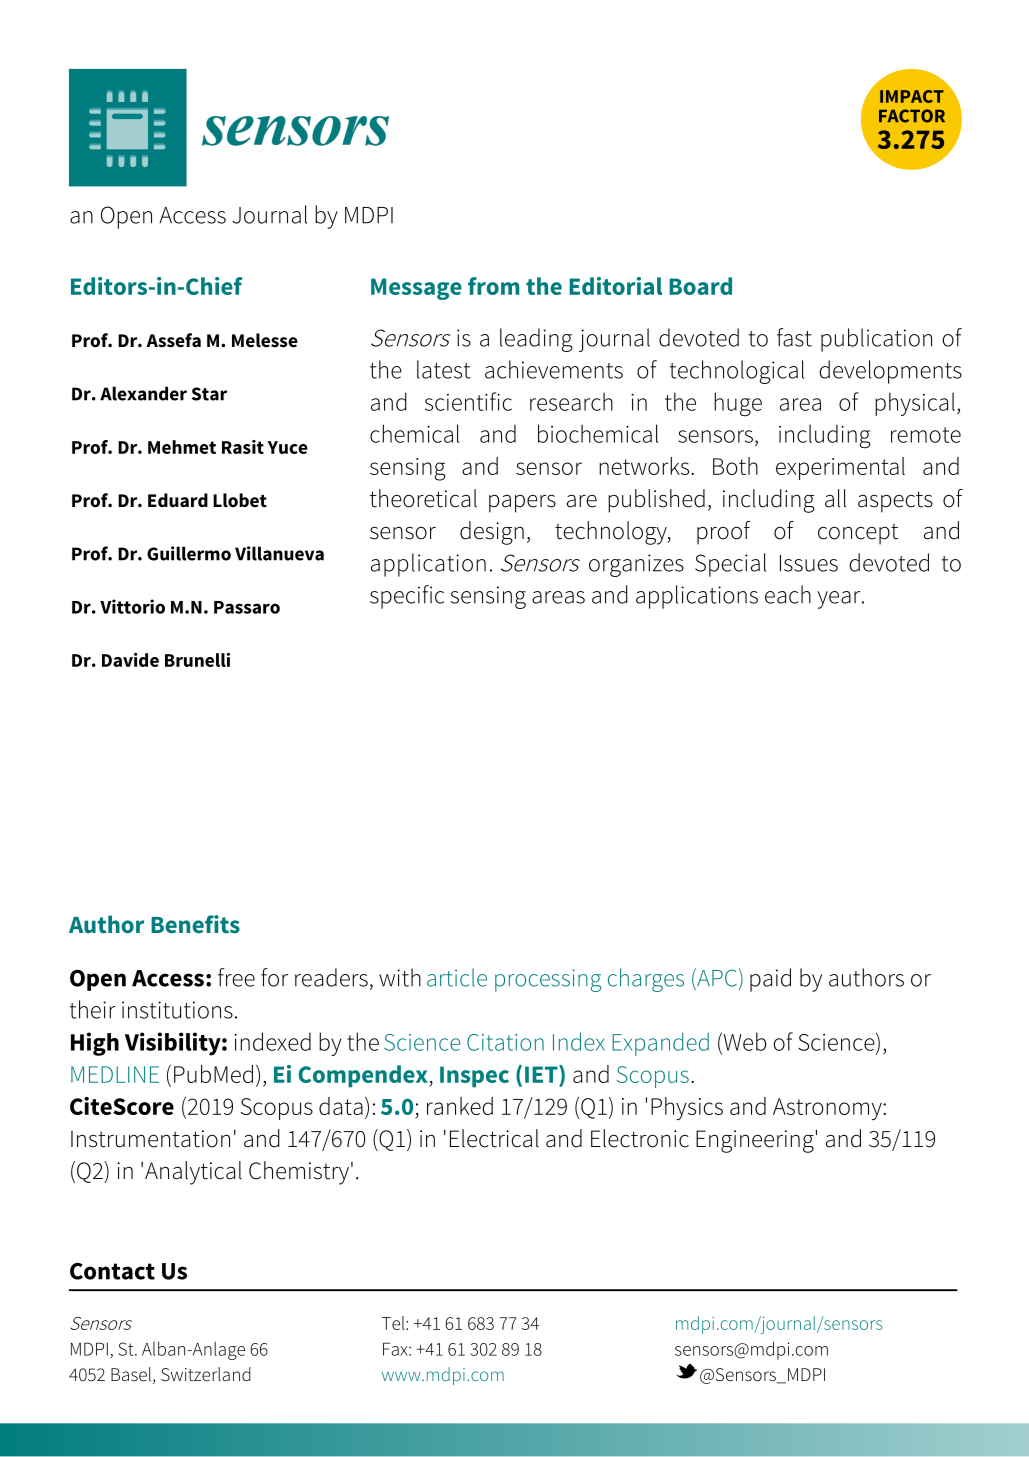 This screenshot has width=1029, height=1457. I want to click on from, so click(493, 286).
